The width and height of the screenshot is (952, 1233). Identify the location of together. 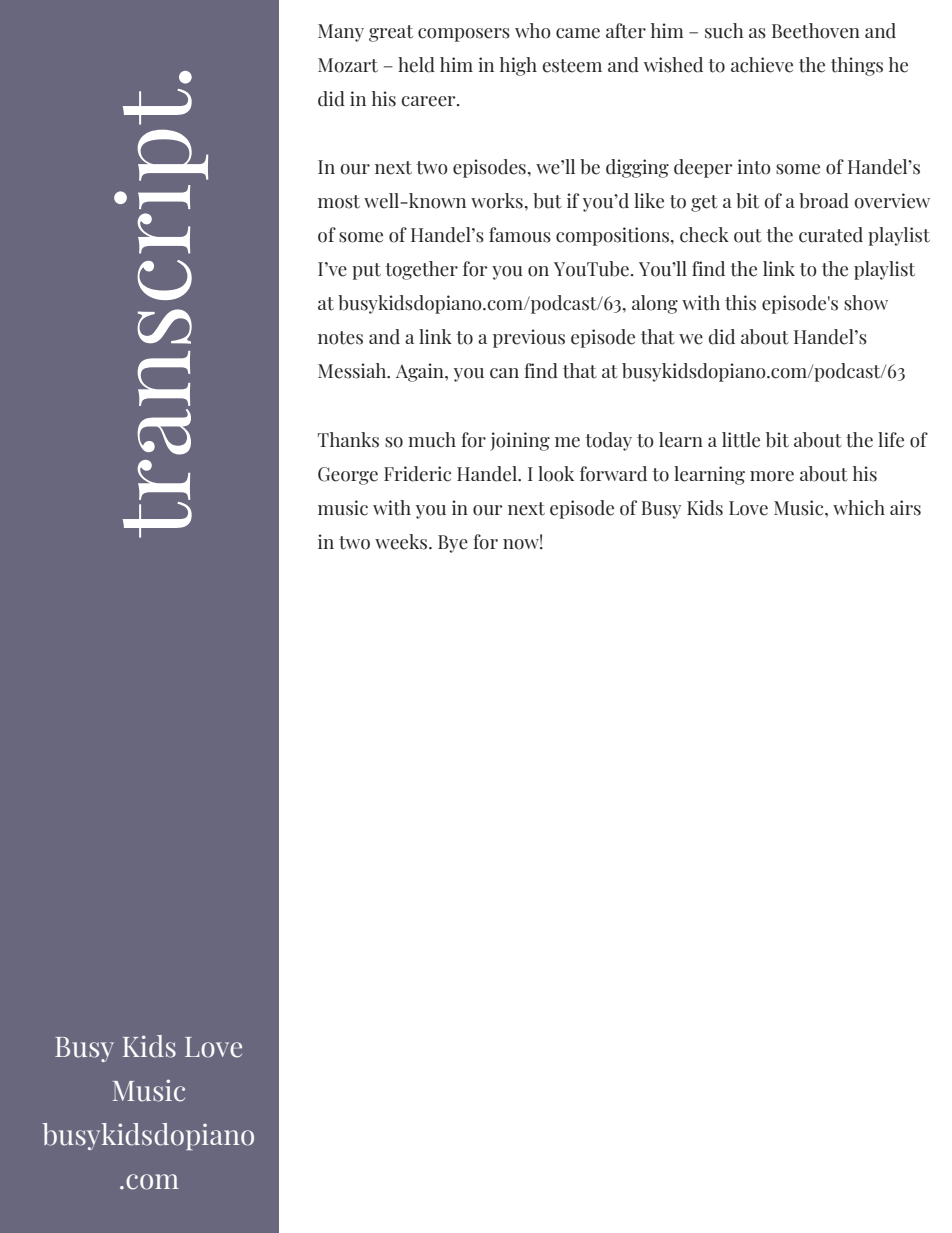
(421, 270).
